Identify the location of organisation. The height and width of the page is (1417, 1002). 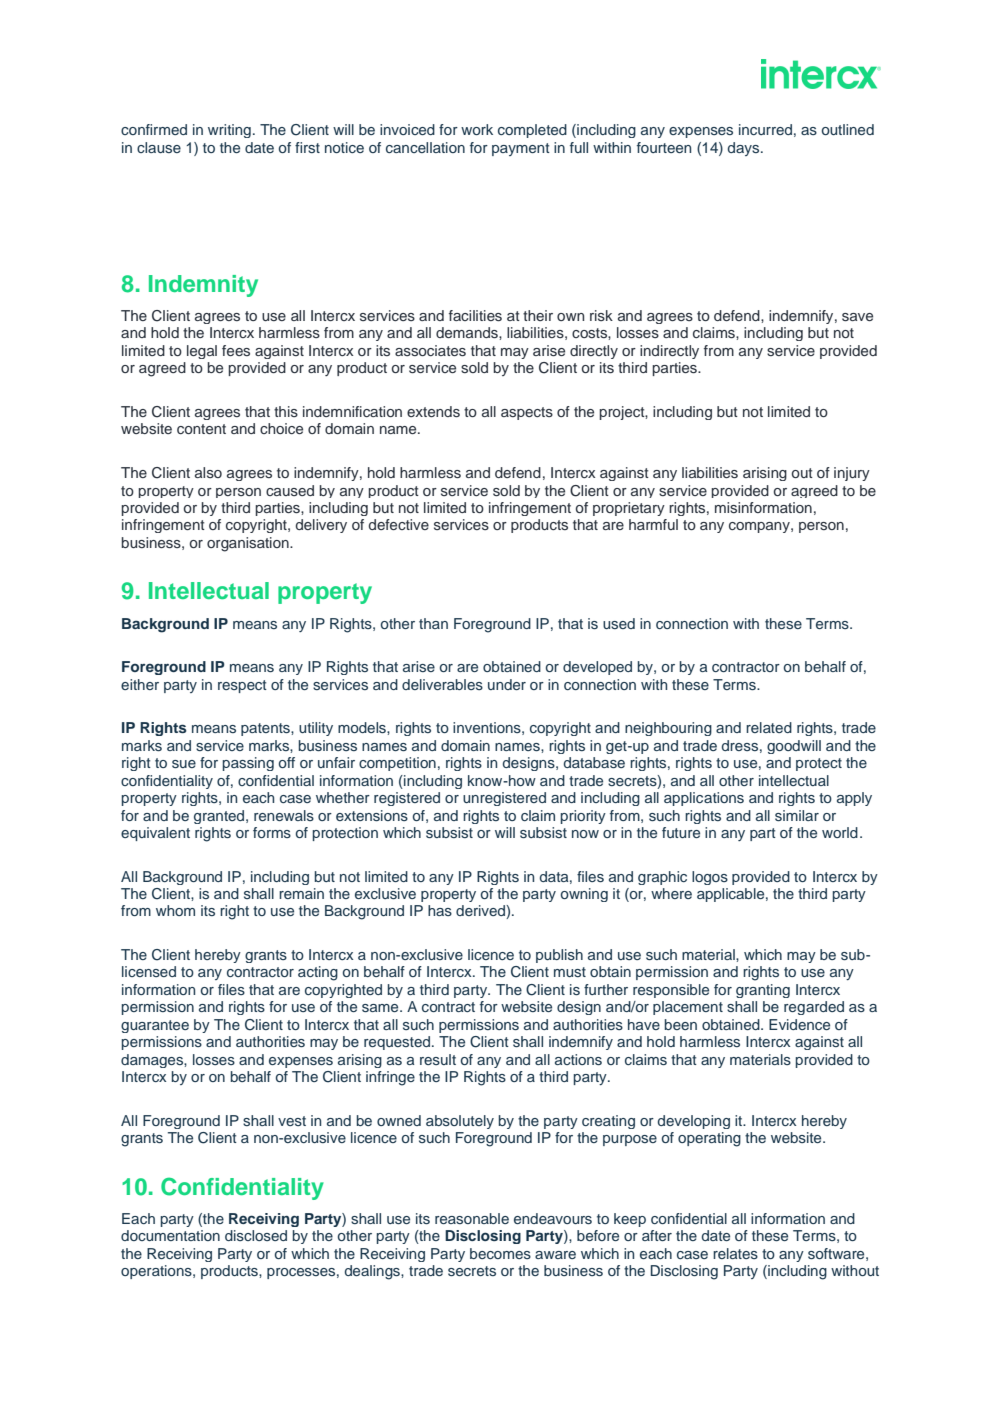
(249, 544).
